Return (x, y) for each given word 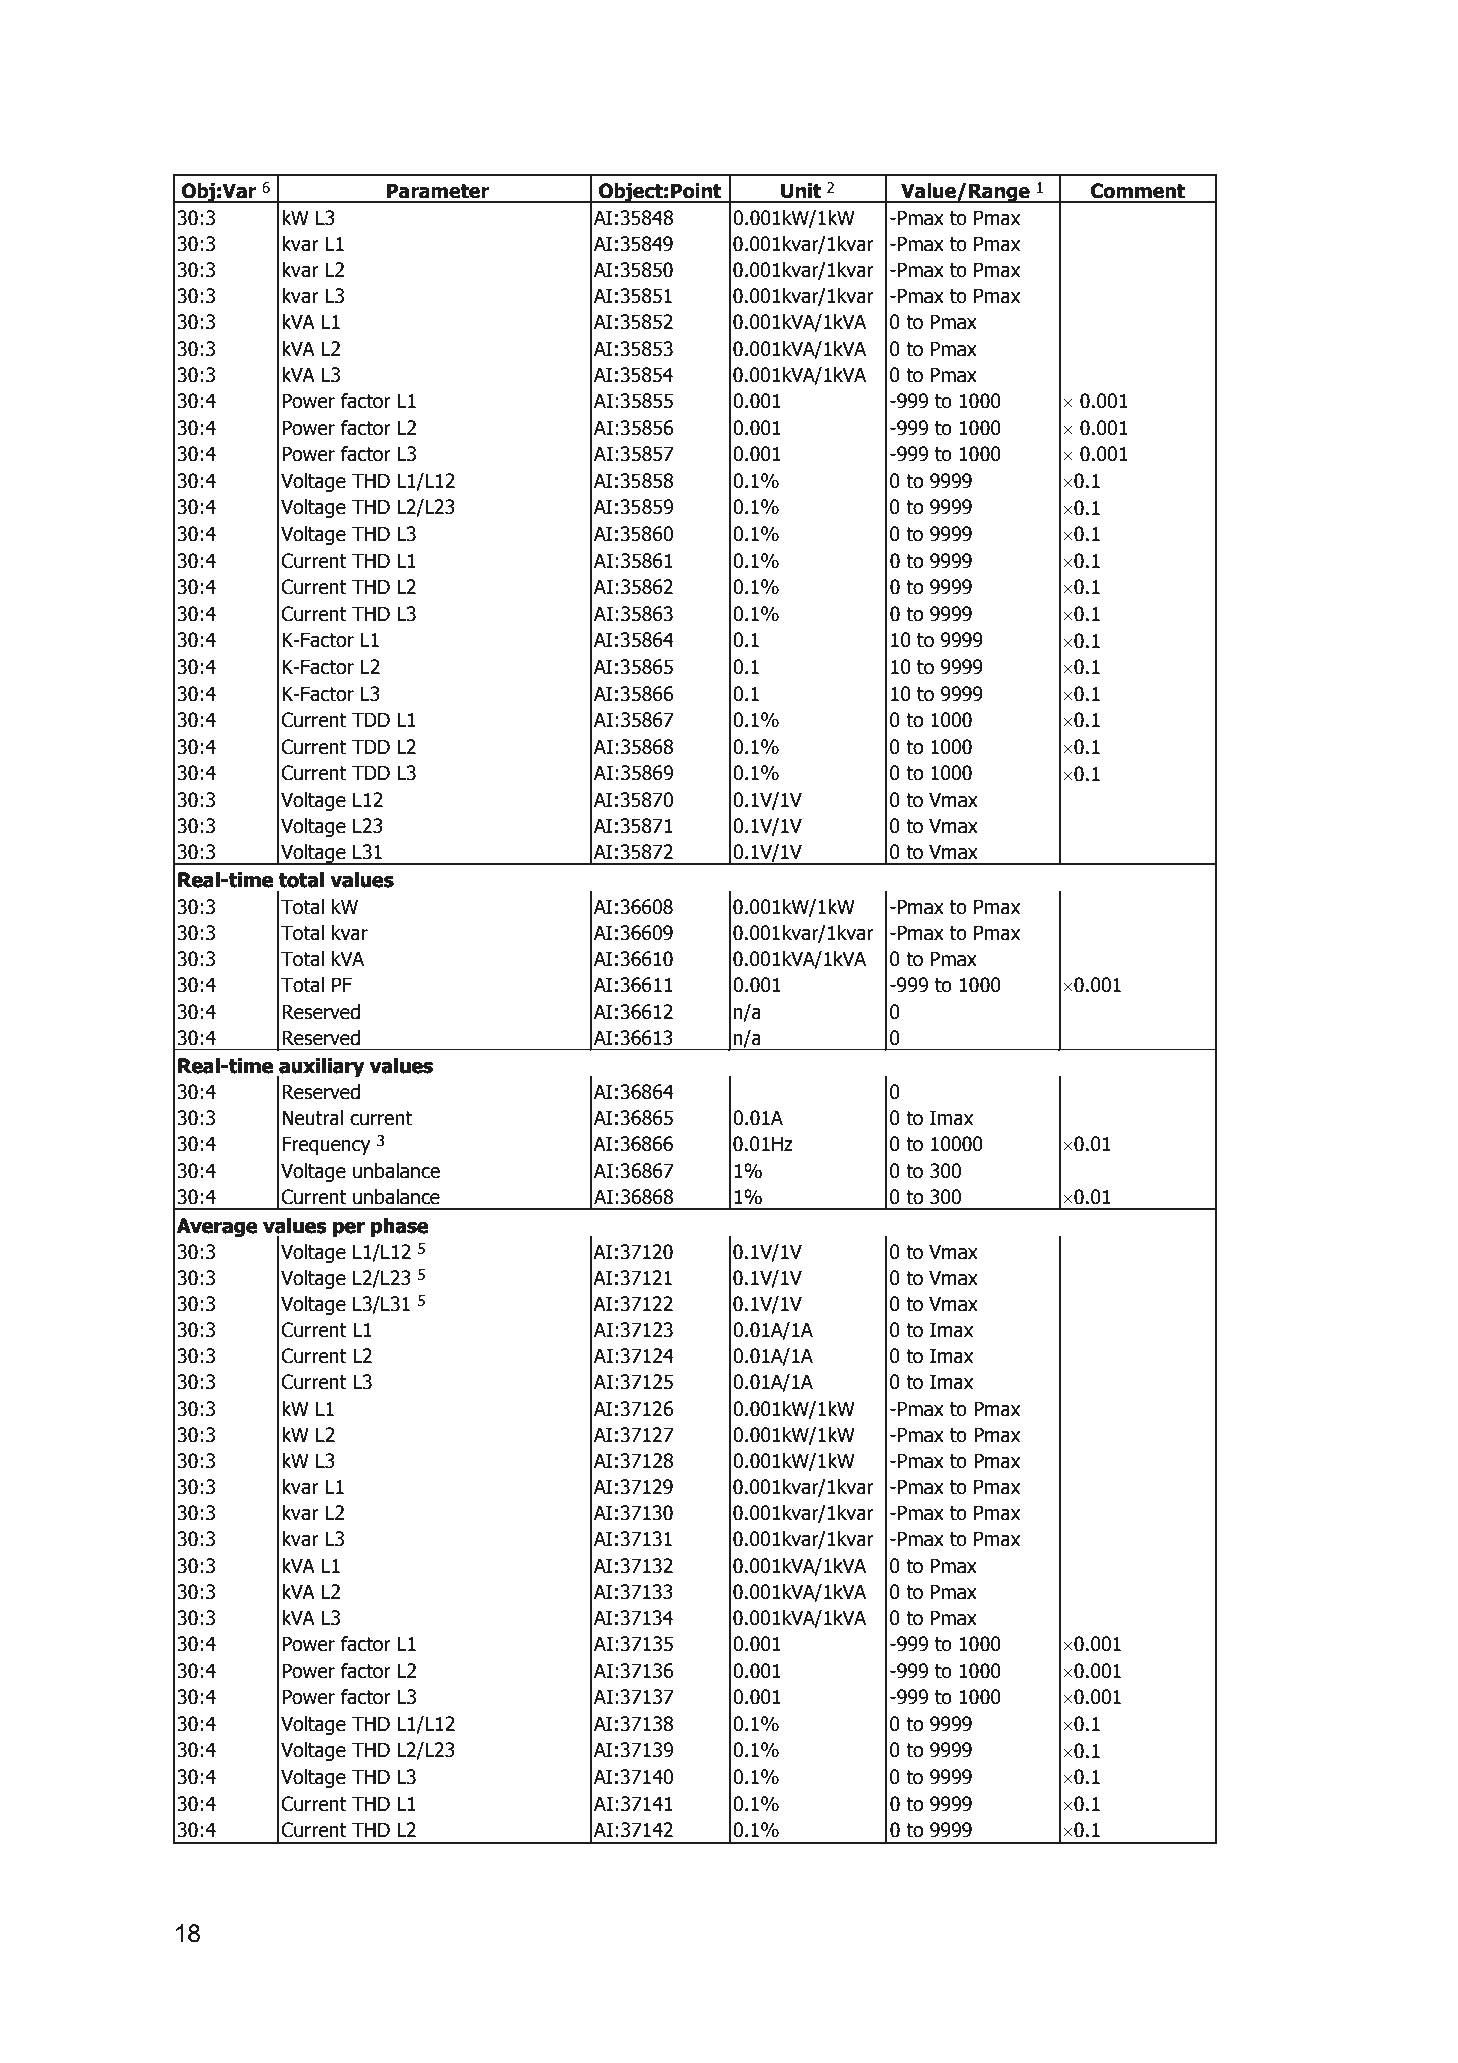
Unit (801, 191)
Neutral (312, 1118)
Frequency (326, 1145)
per (349, 1229)
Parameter (438, 191)
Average (217, 1227)
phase (400, 1227)
